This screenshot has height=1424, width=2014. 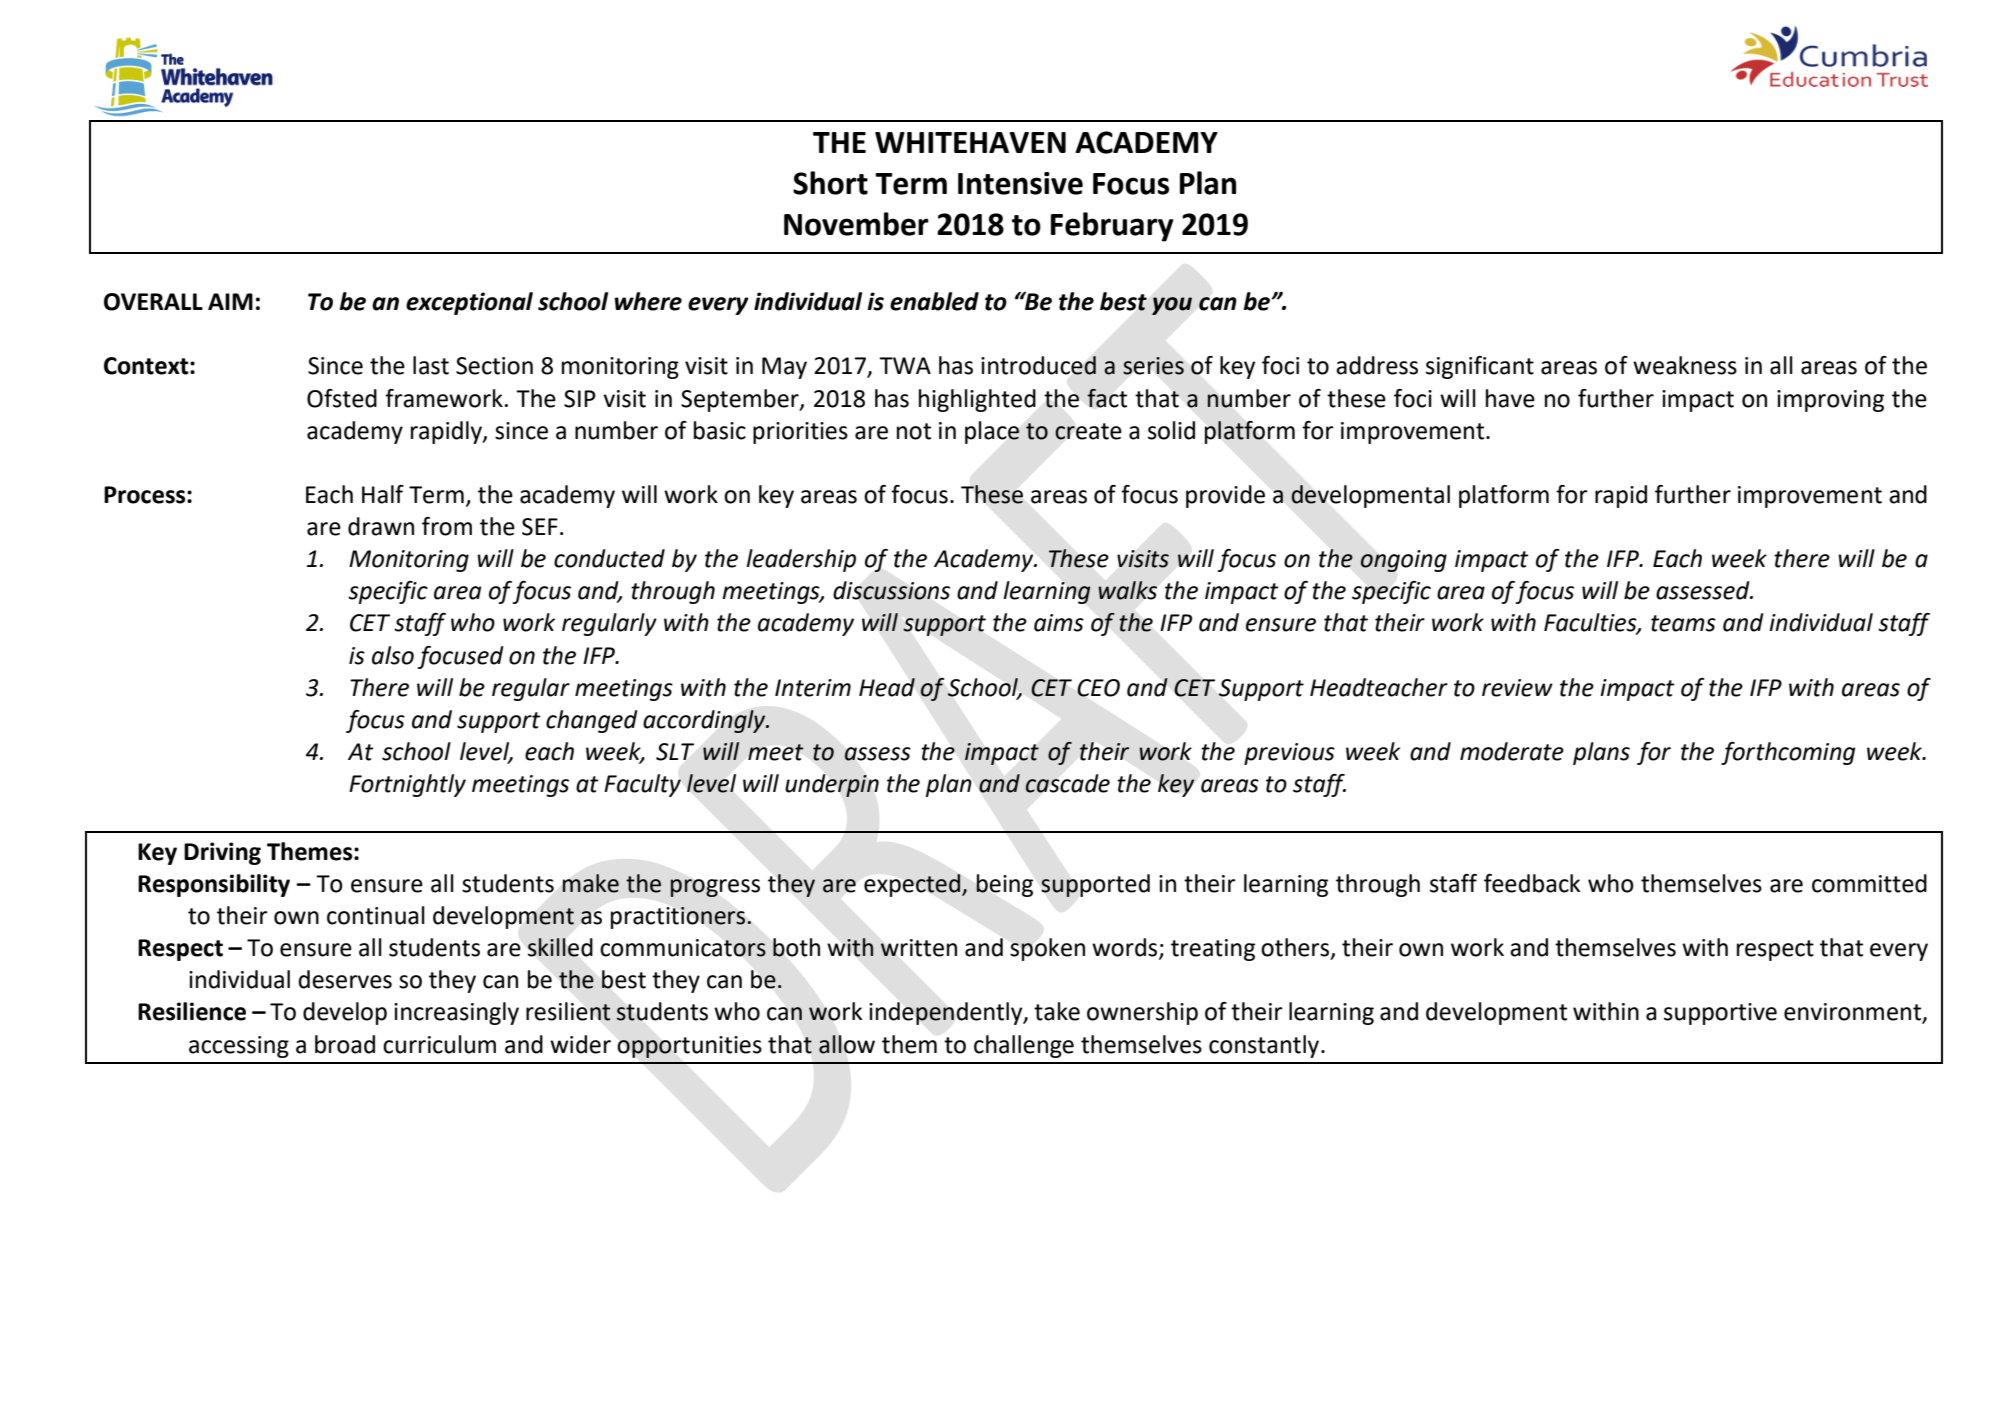 I want to click on also, so click(x=393, y=655).
